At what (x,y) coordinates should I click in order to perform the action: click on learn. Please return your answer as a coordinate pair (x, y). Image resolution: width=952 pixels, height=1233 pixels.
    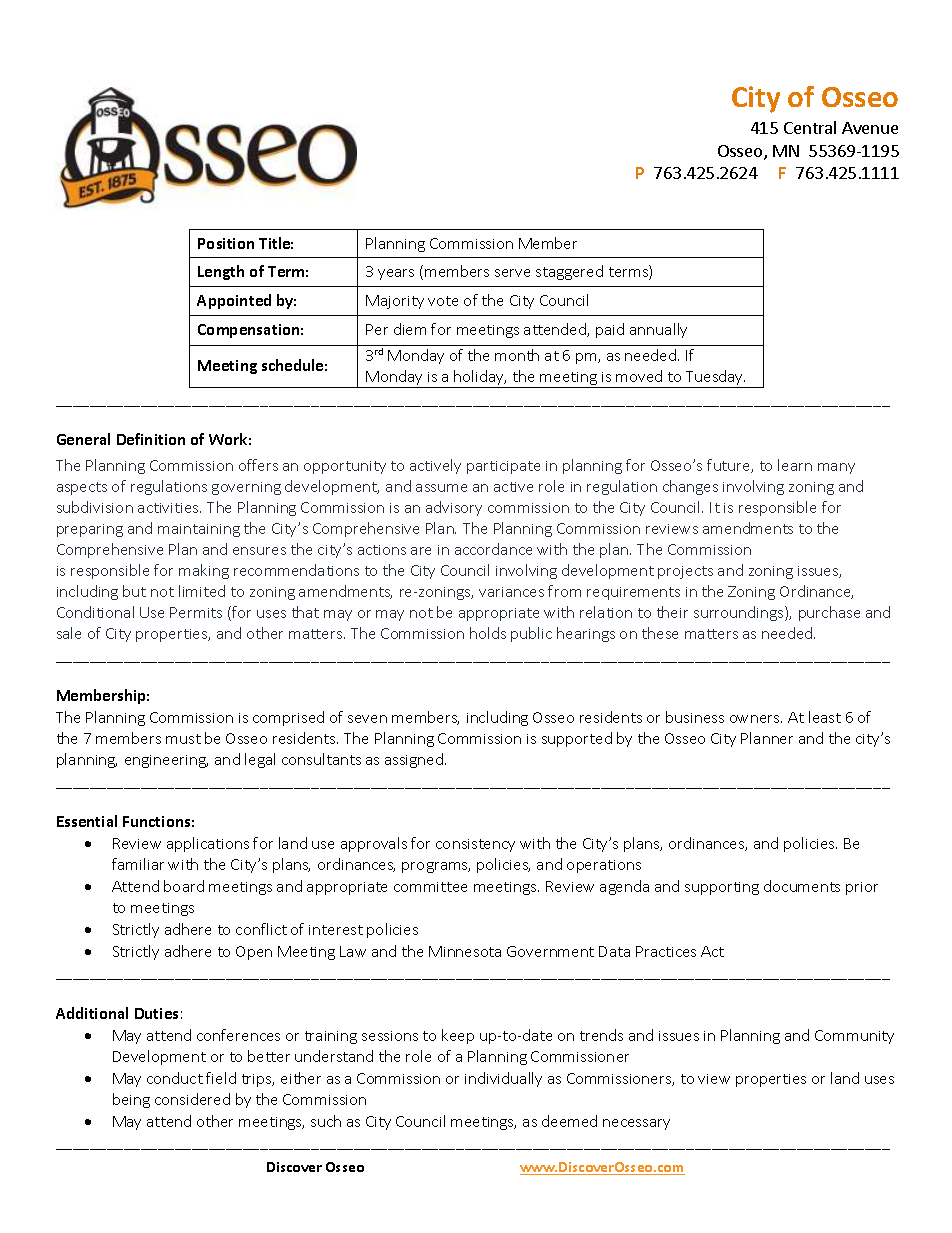
    Looking at the image, I should click on (795, 465).
